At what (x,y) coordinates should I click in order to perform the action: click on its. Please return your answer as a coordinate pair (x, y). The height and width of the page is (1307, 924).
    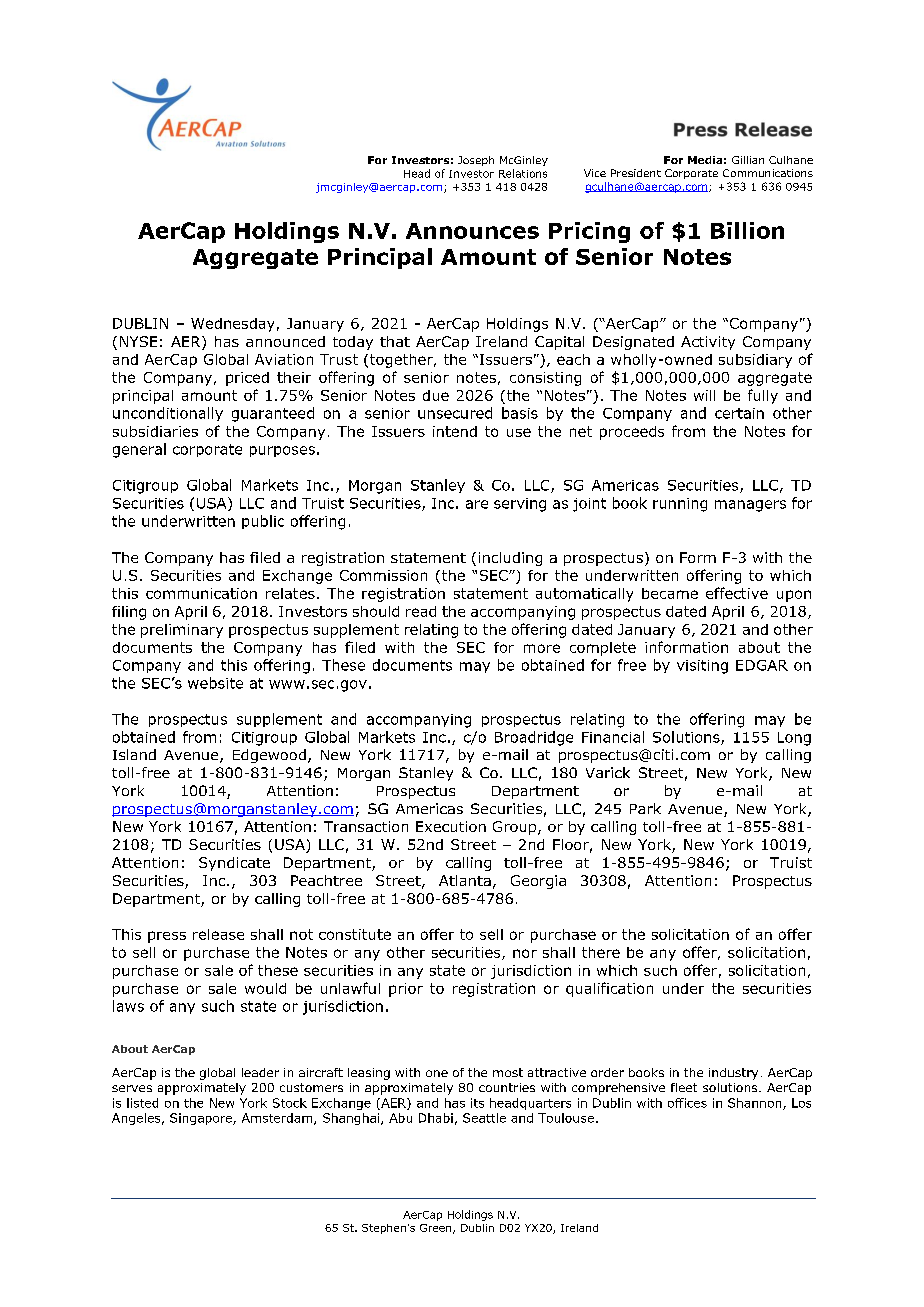
    Looking at the image, I should click on (477, 1103).
